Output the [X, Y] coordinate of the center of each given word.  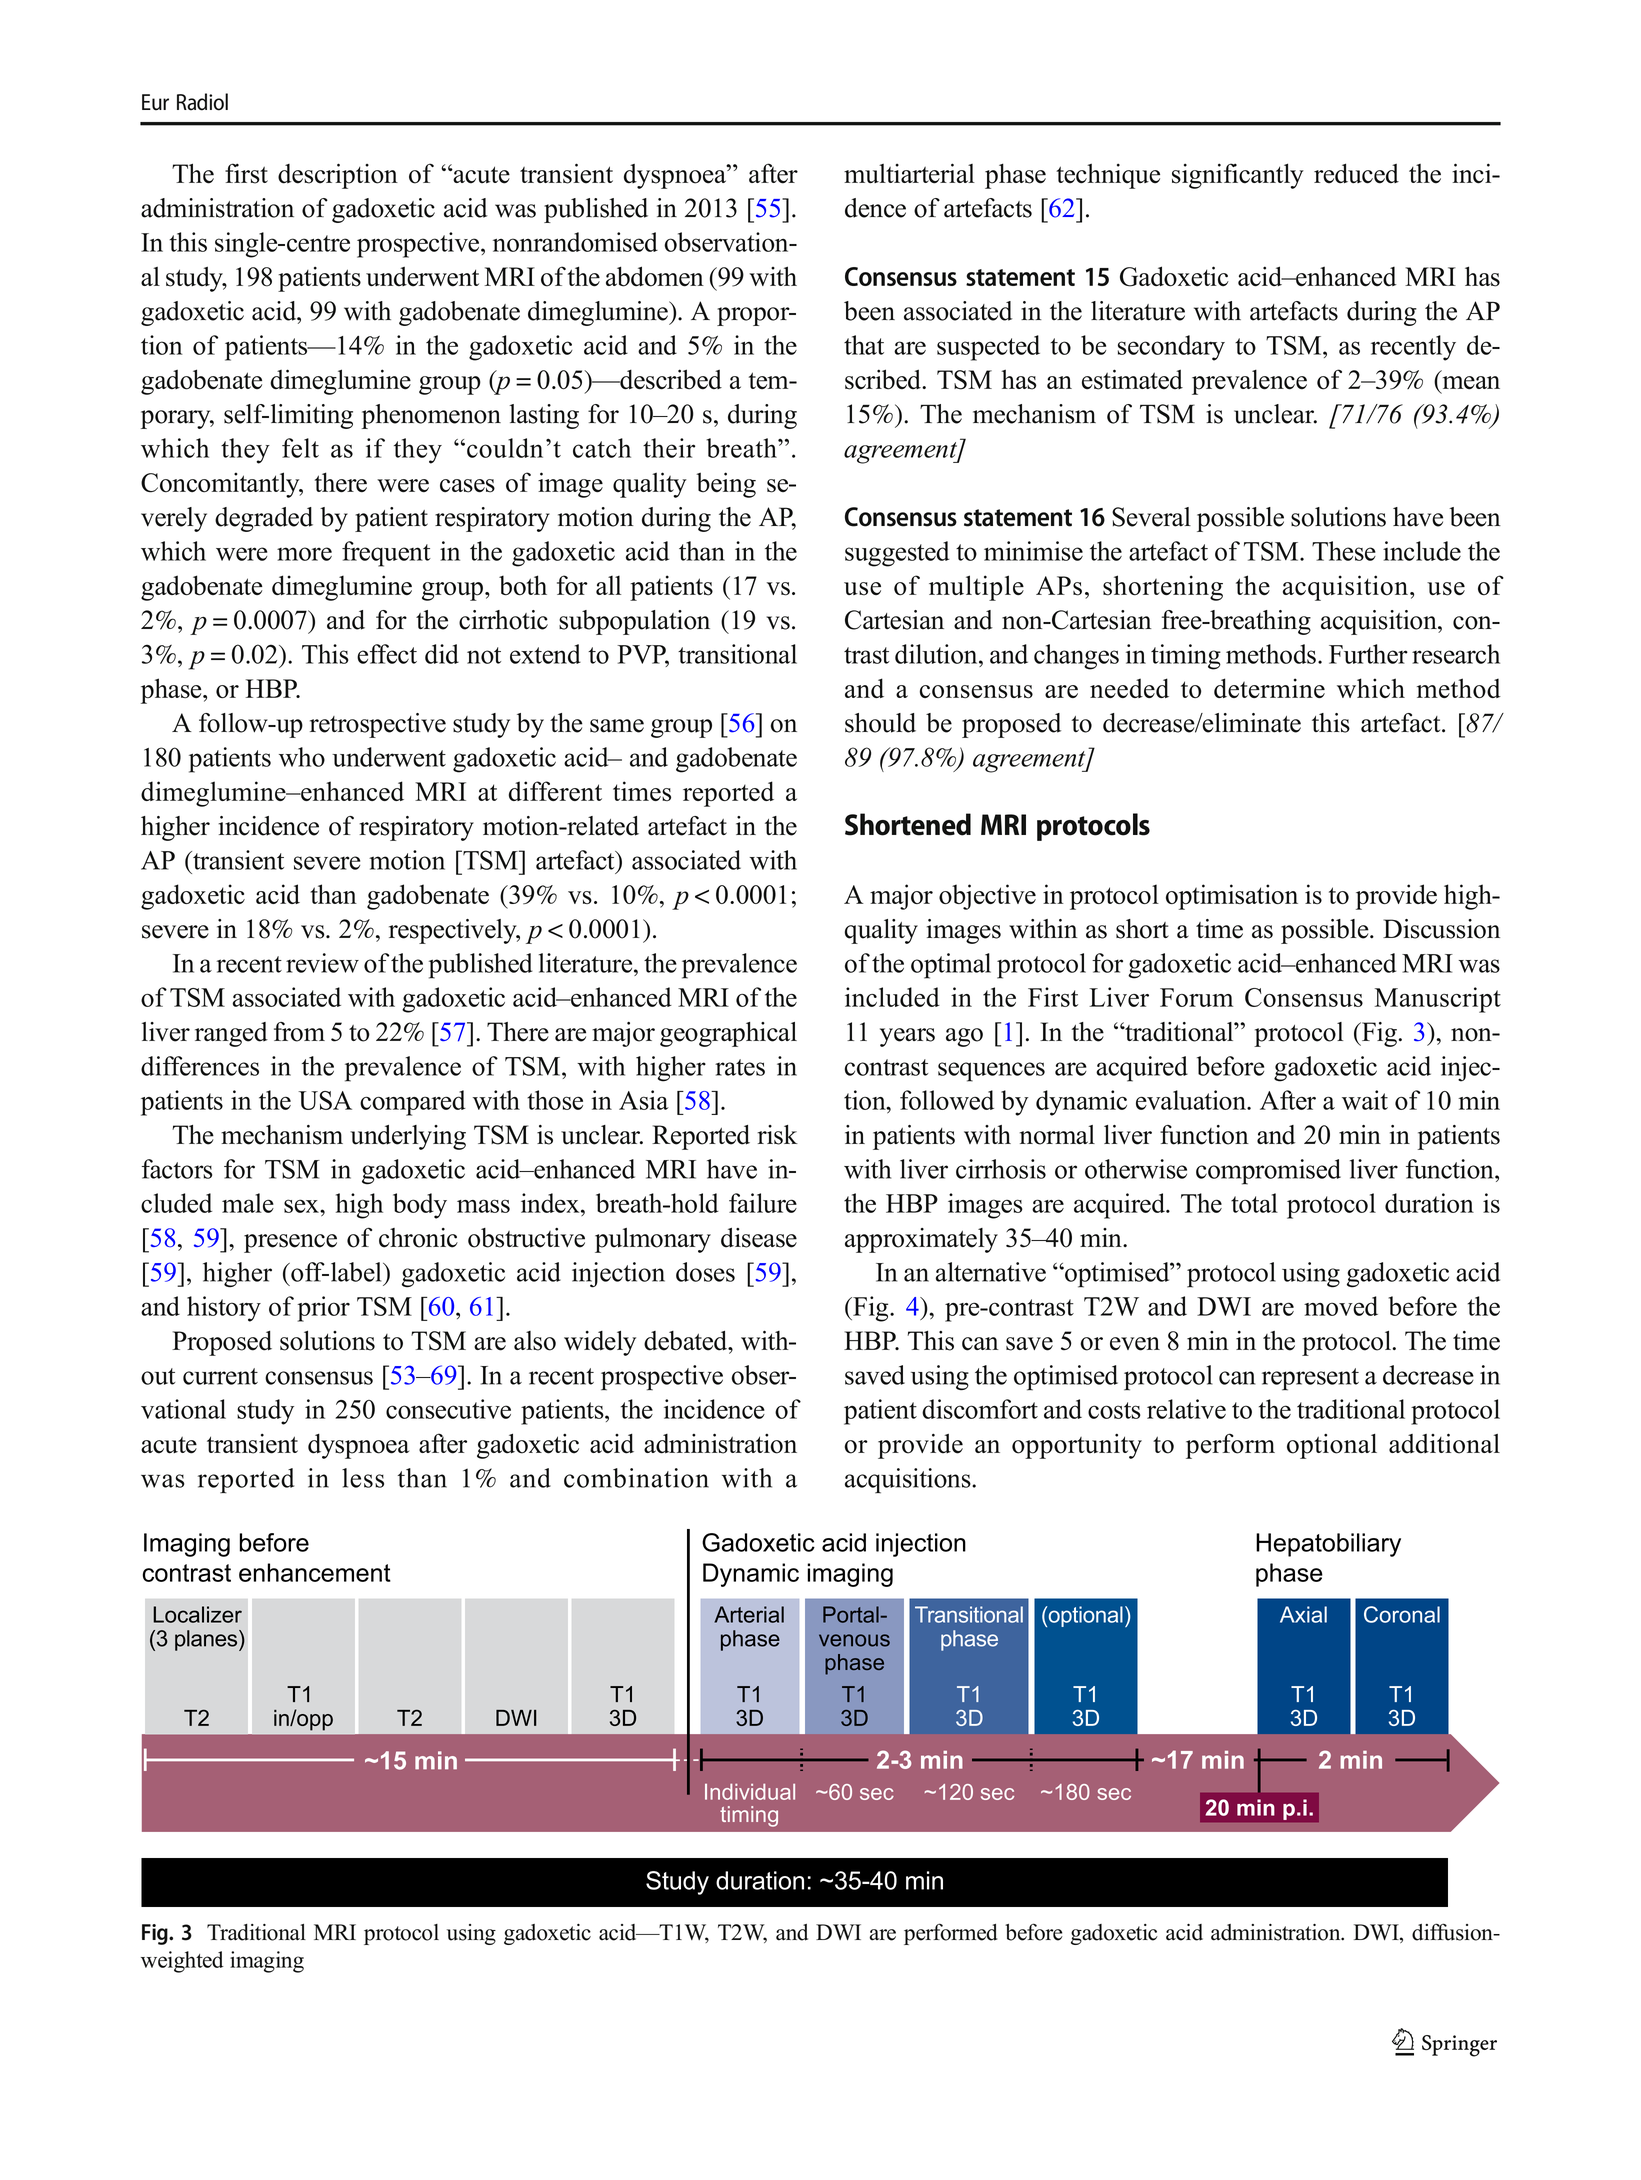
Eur [155, 102]
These [1344, 551]
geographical [728, 1034]
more [304, 554]
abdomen [655, 276]
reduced [1356, 173]
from [299, 1032]
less [363, 1478]
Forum [1196, 997]
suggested [897, 554]
